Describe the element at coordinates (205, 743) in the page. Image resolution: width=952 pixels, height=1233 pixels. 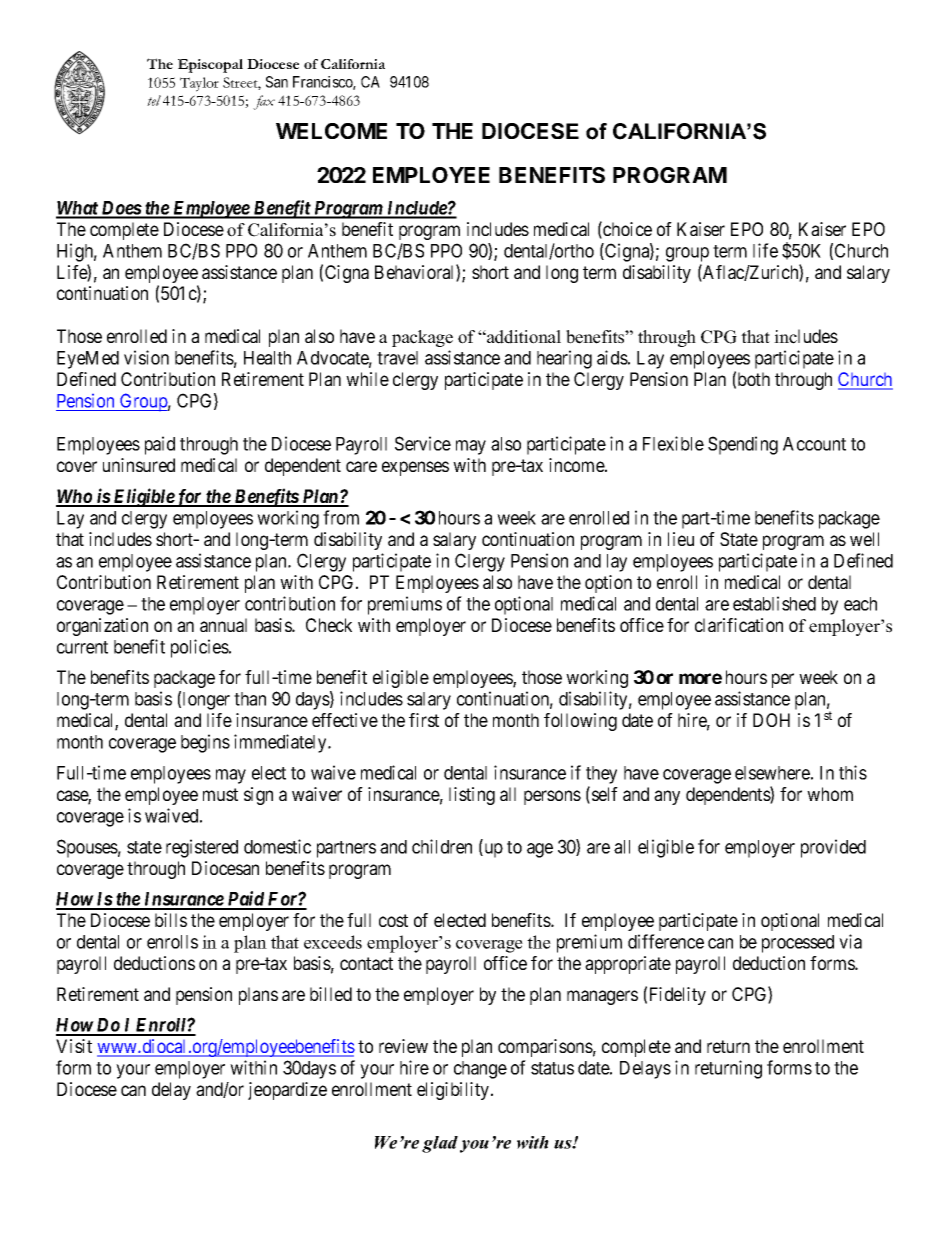
I see `begins` at that location.
